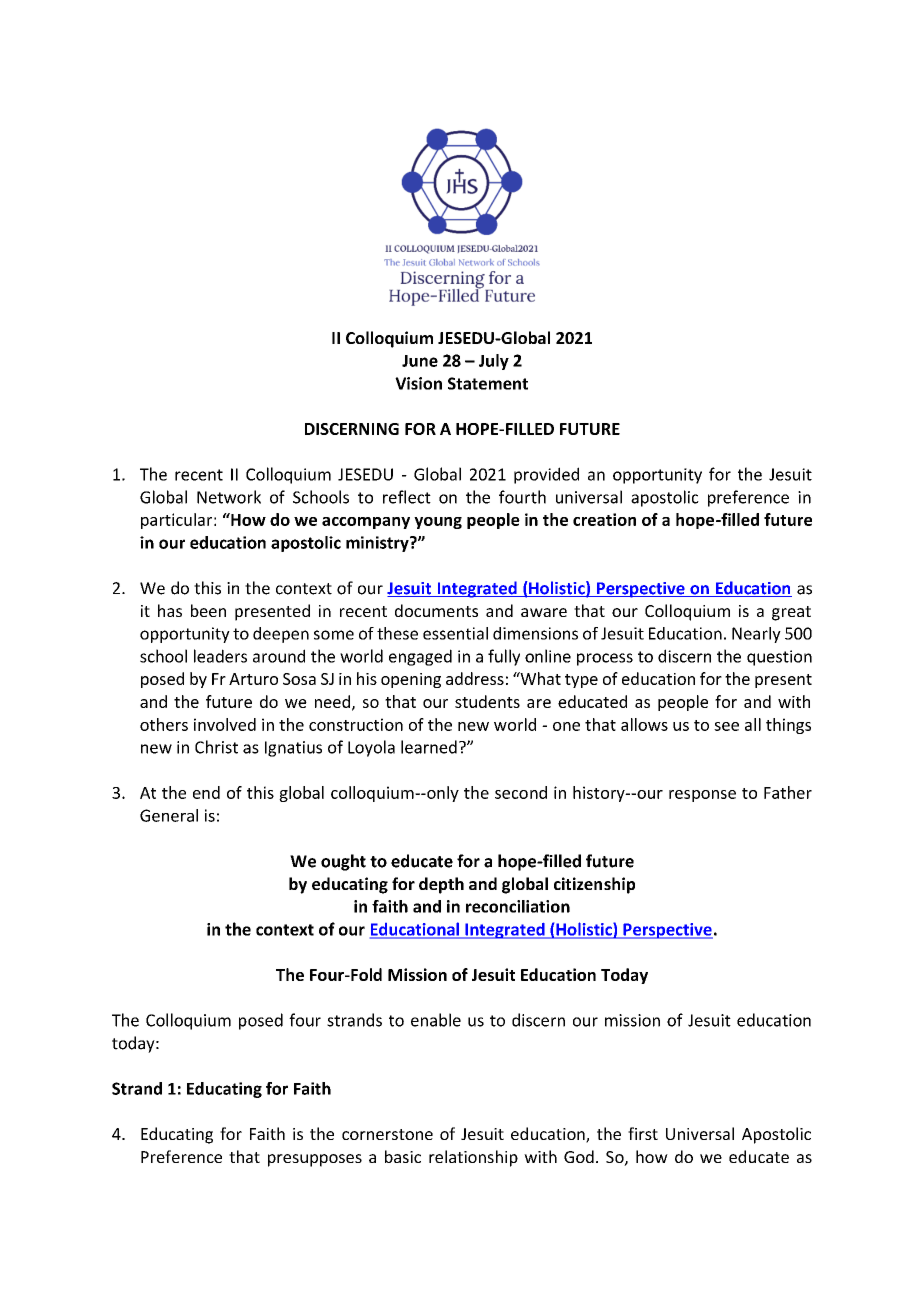  Describe the element at coordinates (429, 747) in the screenshot. I see `learned` at that location.
